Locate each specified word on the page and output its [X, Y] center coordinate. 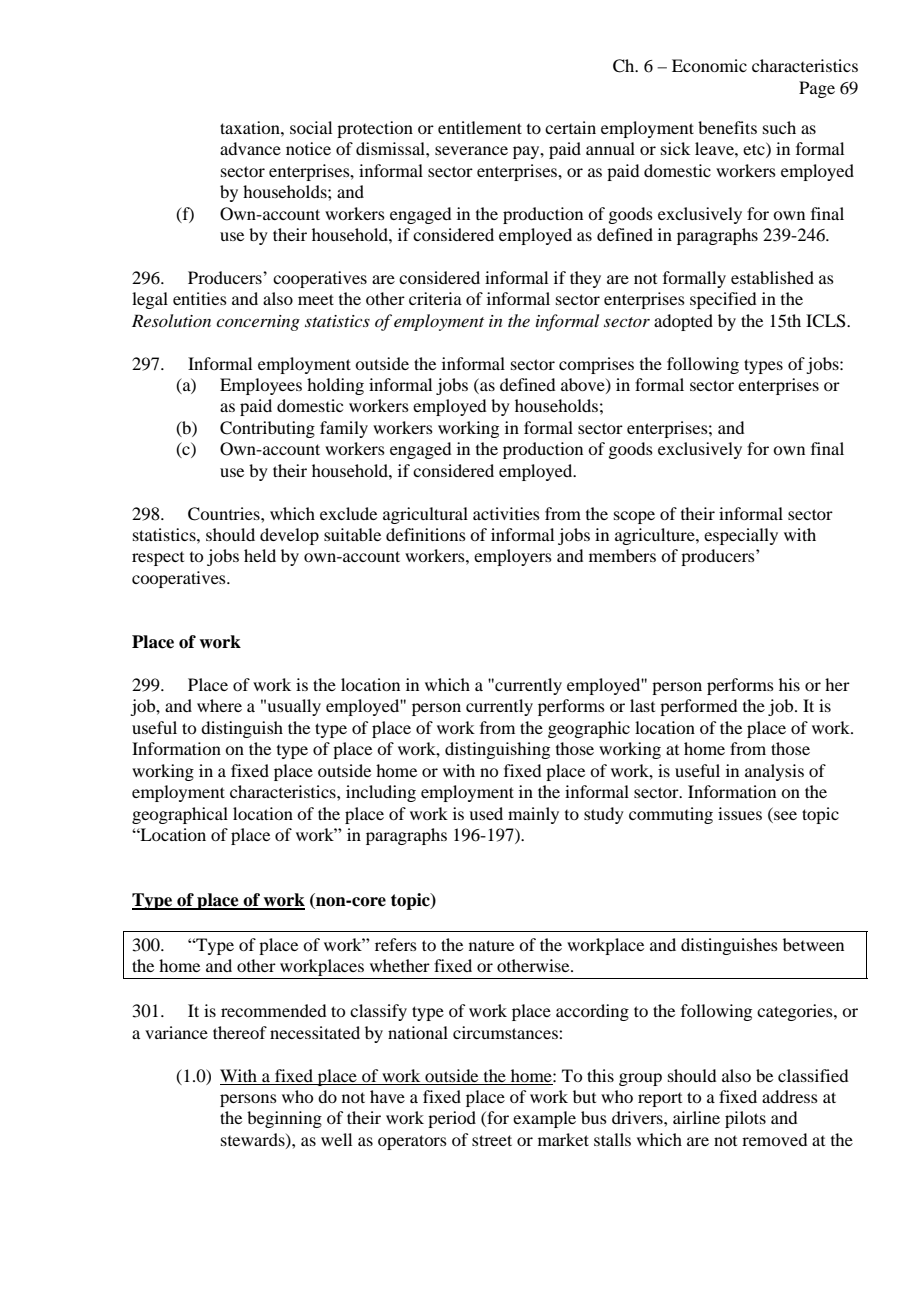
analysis [774, 772]
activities [506, 513]
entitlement [480, 127]
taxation [251, 127]
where [219, 705]
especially [741, 536]
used [486, 813]
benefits [727, 127]
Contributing [267, 429]
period [452, 1119]
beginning [284, 1119]
